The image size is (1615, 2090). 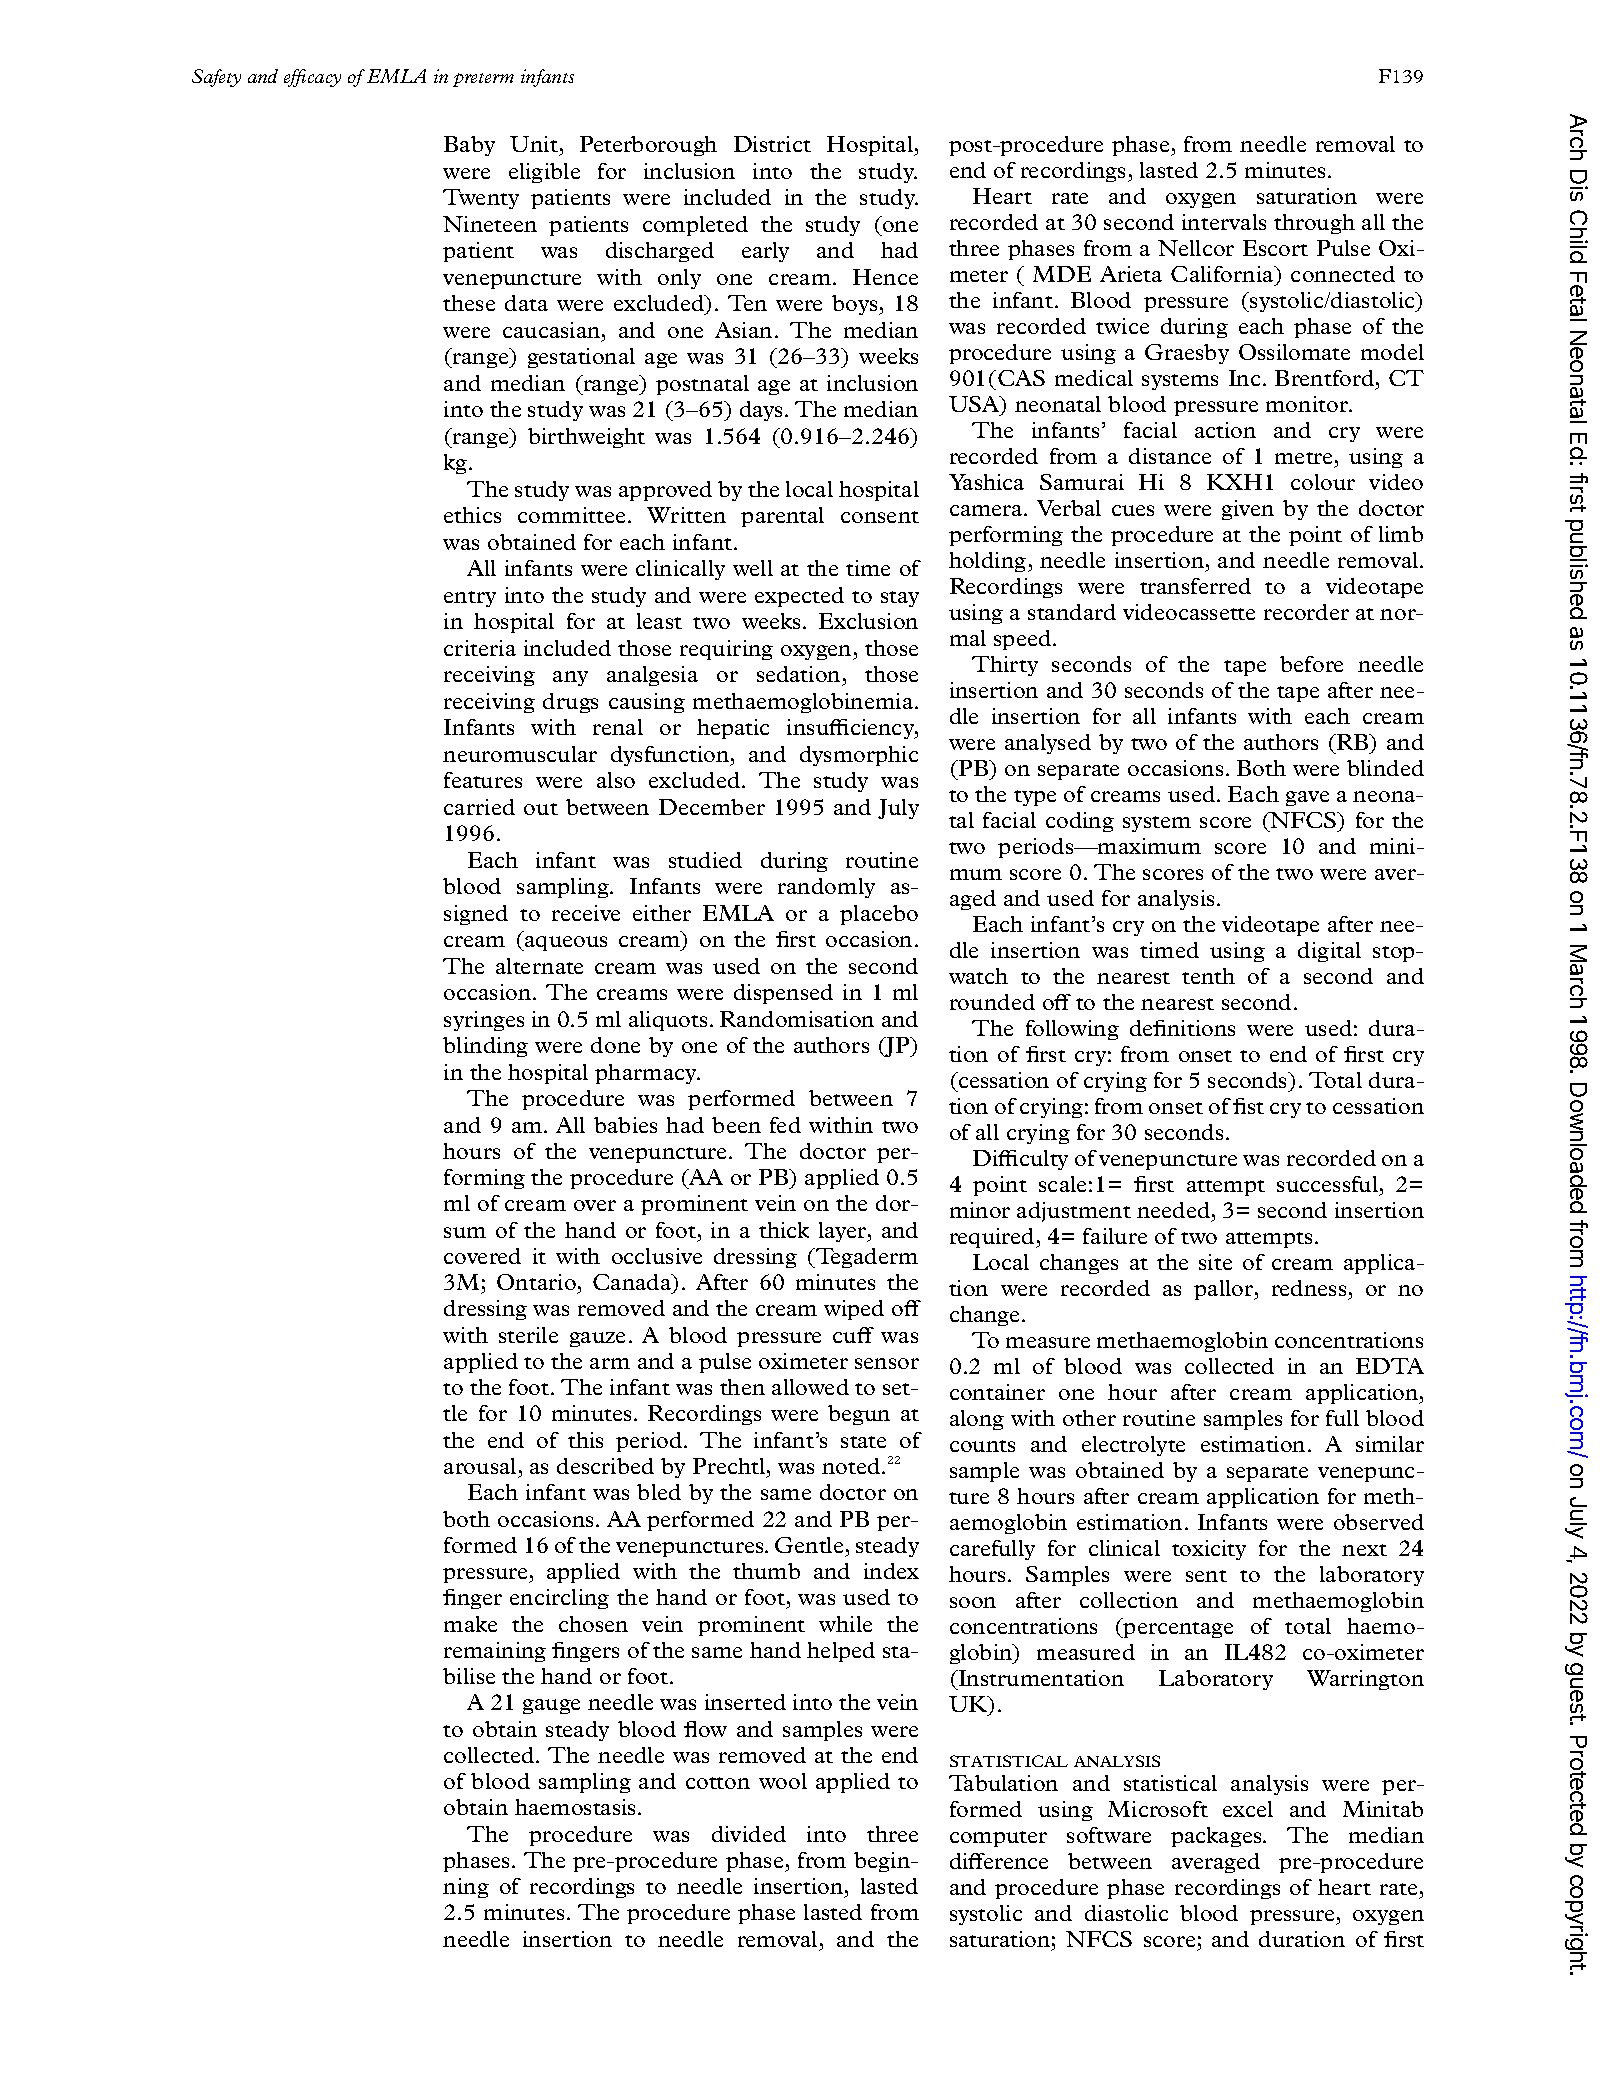 What do you see at coordinates (1208, 976) in the screenshot?
I see `tenth` at bounding box center [1208, 976].
